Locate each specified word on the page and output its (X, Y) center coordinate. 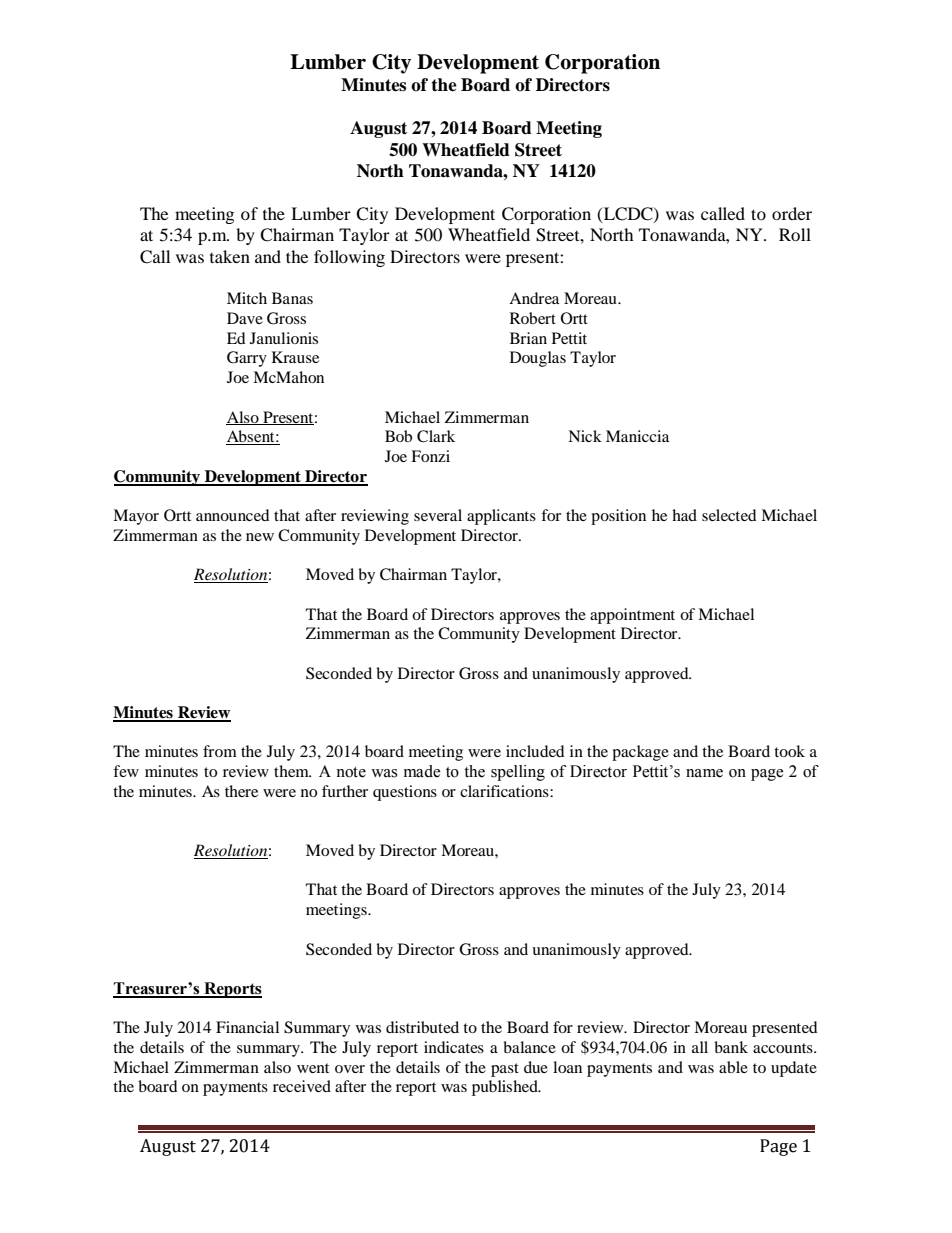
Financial (247, 1027)
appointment (632, 616)
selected (729, 515)
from (220, 751)
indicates (454, 1047)
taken (230, 256)
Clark (436, 436)
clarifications (505, 791)
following (349, 258)
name (704, 773)
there (241, 791)
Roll (795, 234)
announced (233, 515)
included (535, 751)
